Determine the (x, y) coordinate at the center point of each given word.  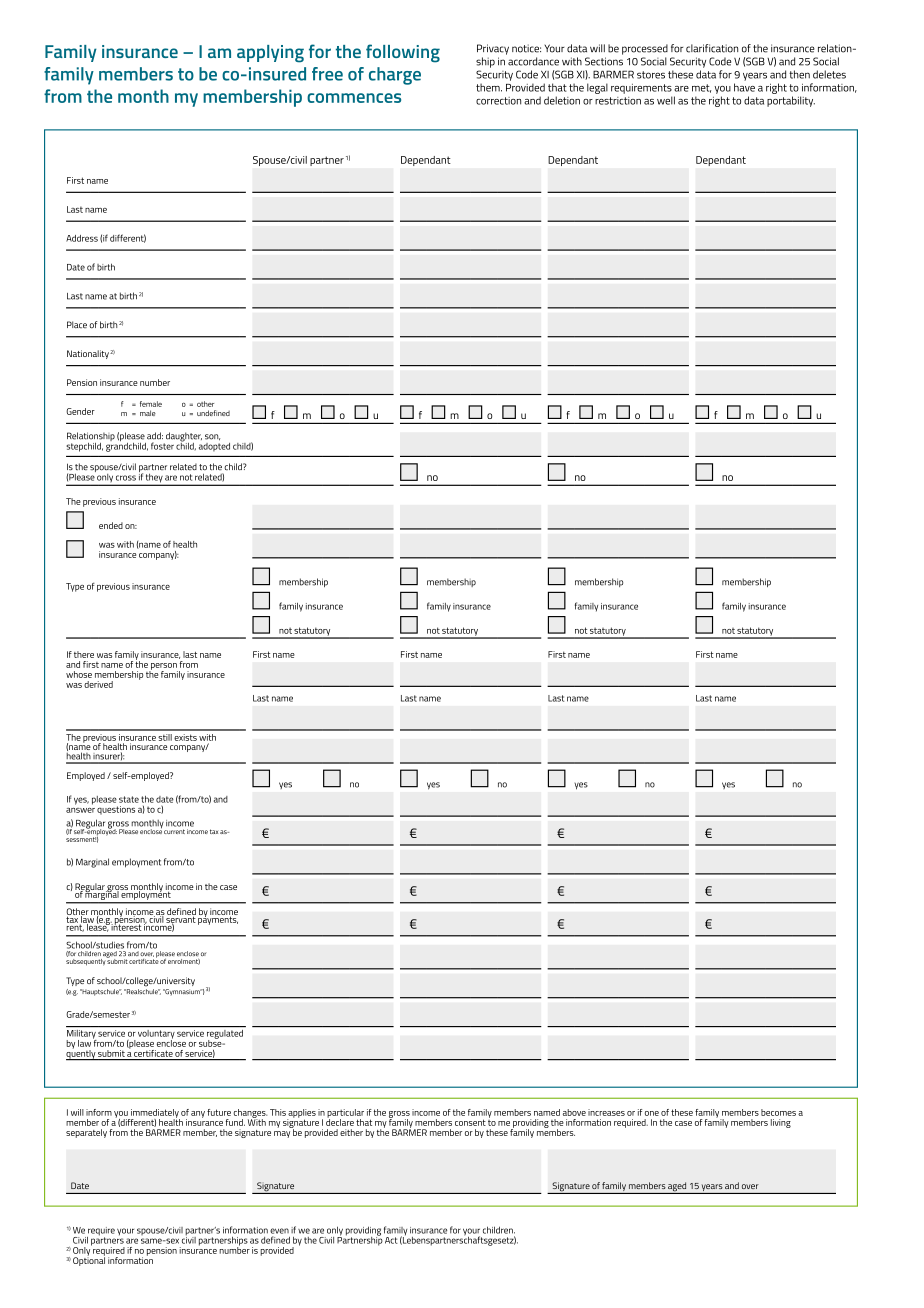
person (163, 667)
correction (498, 101)
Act (391, 1240)
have (744, 87)
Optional (89, 1260)
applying (270, 54)
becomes (778, 1112)
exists (185, 737)
